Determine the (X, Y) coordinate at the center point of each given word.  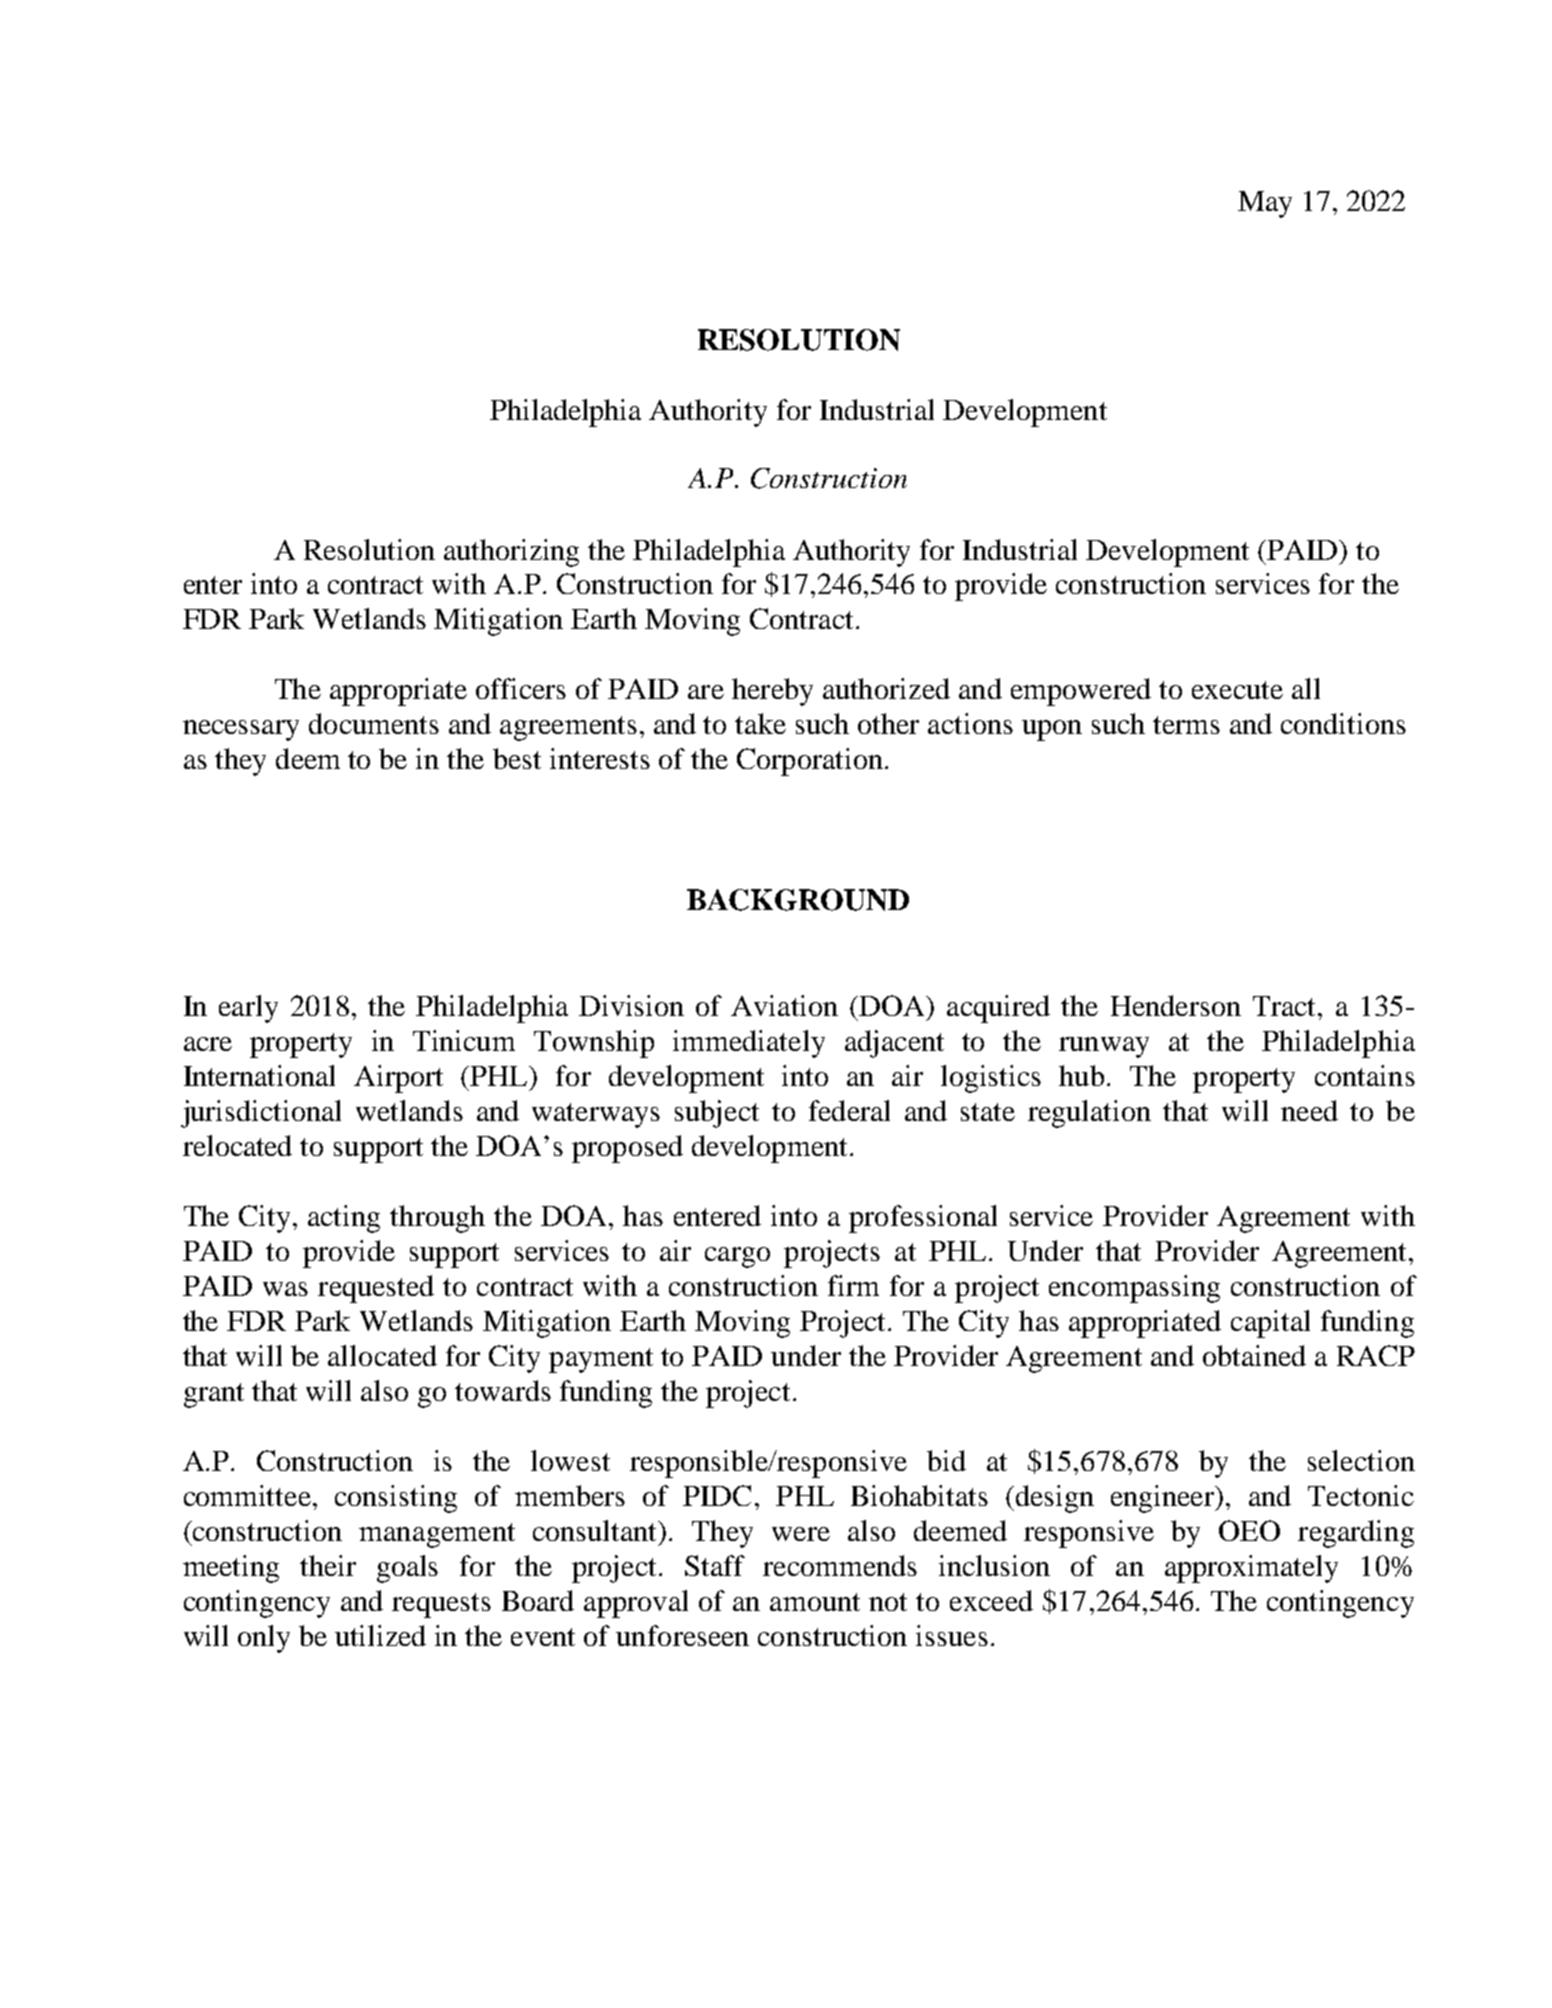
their (328, 1565)
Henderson (1176, 1005)
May (1265, 204)
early (248, 1009)
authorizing (511, 553)
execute (1237, 690)
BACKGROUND (798, 900)
